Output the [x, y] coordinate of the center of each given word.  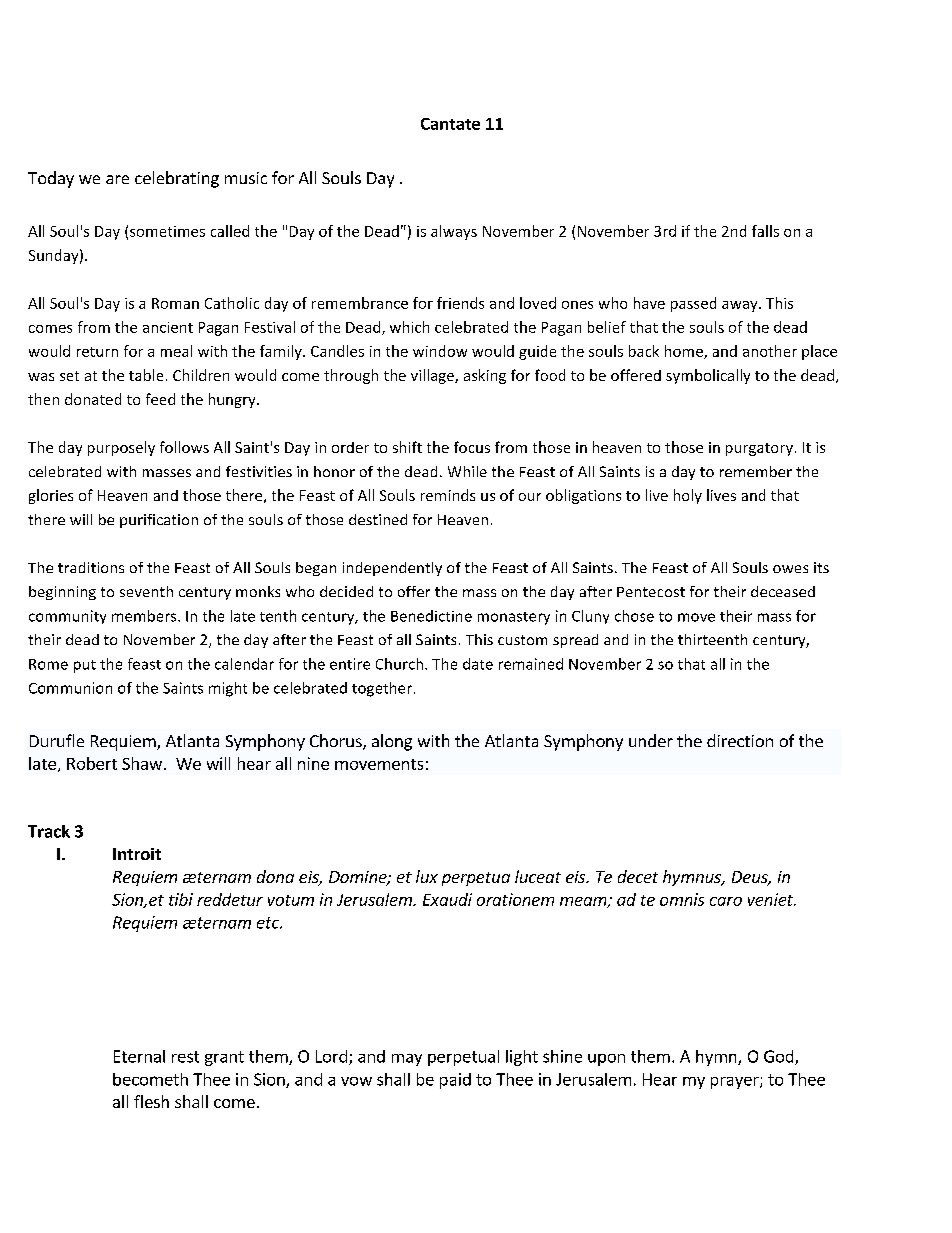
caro [726, 901]
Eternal [139, 1056]
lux [427, 876]
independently [392, 569]
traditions [91, 567]
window [440, 351]
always [454, 232]
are [117, 179]
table [146, 375]
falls [765, 231]
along [392, 742]
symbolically [708, 376]
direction [740, 740]
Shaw [142, 763]
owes [790, 569]
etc [269, 923]
